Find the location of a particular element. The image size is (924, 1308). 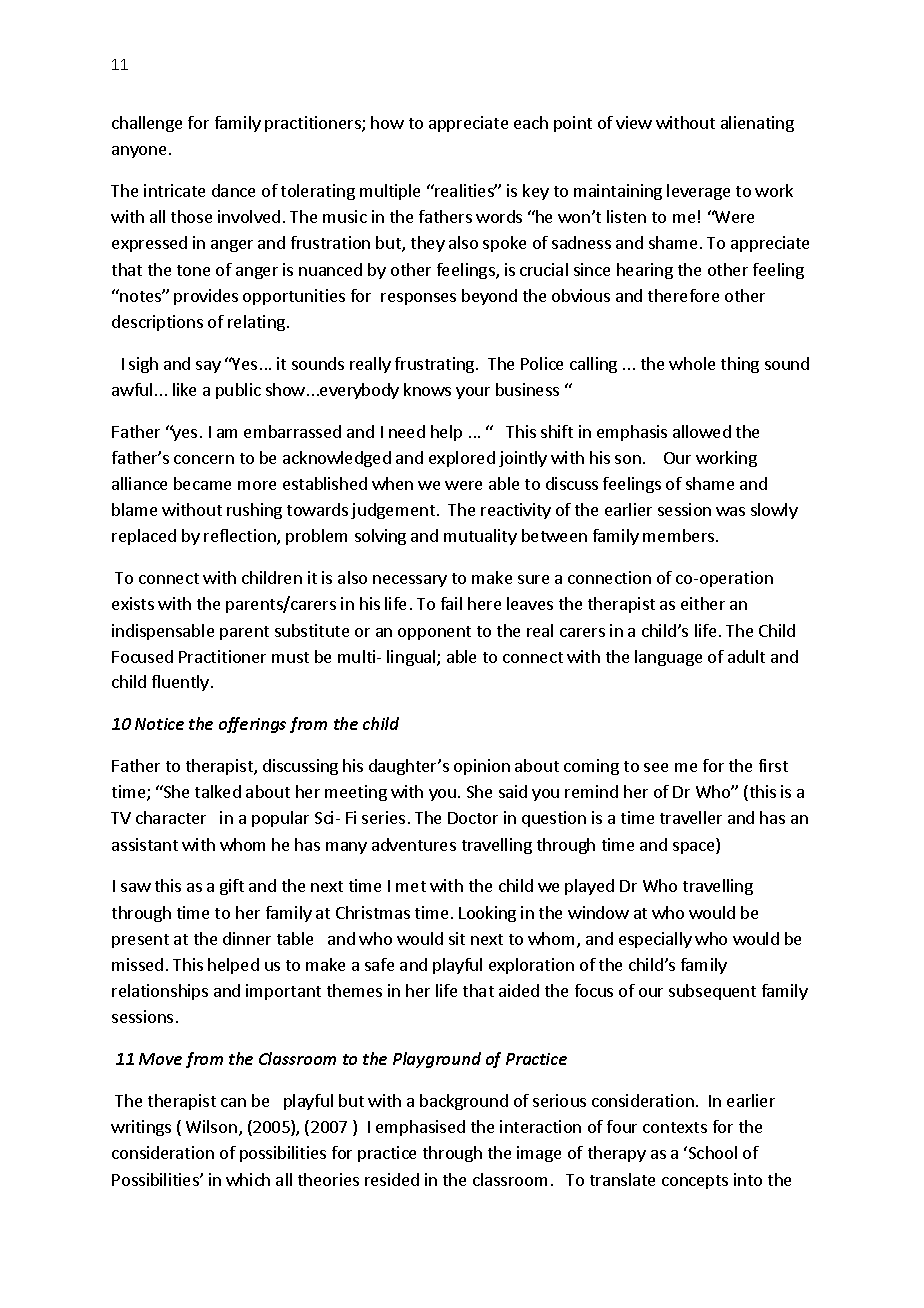

especially is located at coordinates (655, 940).
